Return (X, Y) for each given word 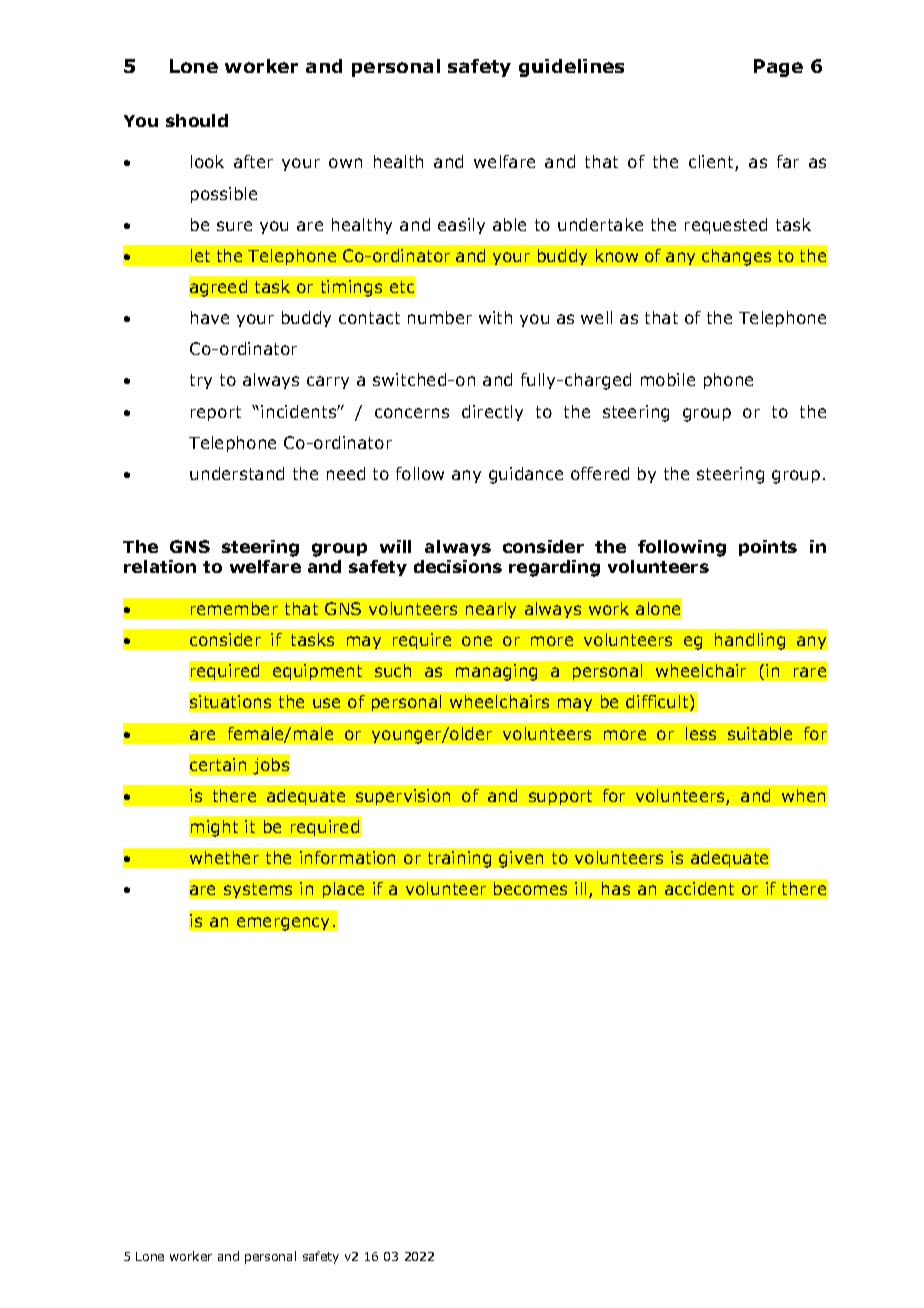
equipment (317, 672)
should (197, 120)
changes (736, 257)
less (701, 733)
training (459, 859)
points (768, 548)
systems (258, 890)
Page (778, 68)
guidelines (571, 68)
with (495, 317)
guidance (526, 475)
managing (496, 672)
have (210, 317)
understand (237, 473)
